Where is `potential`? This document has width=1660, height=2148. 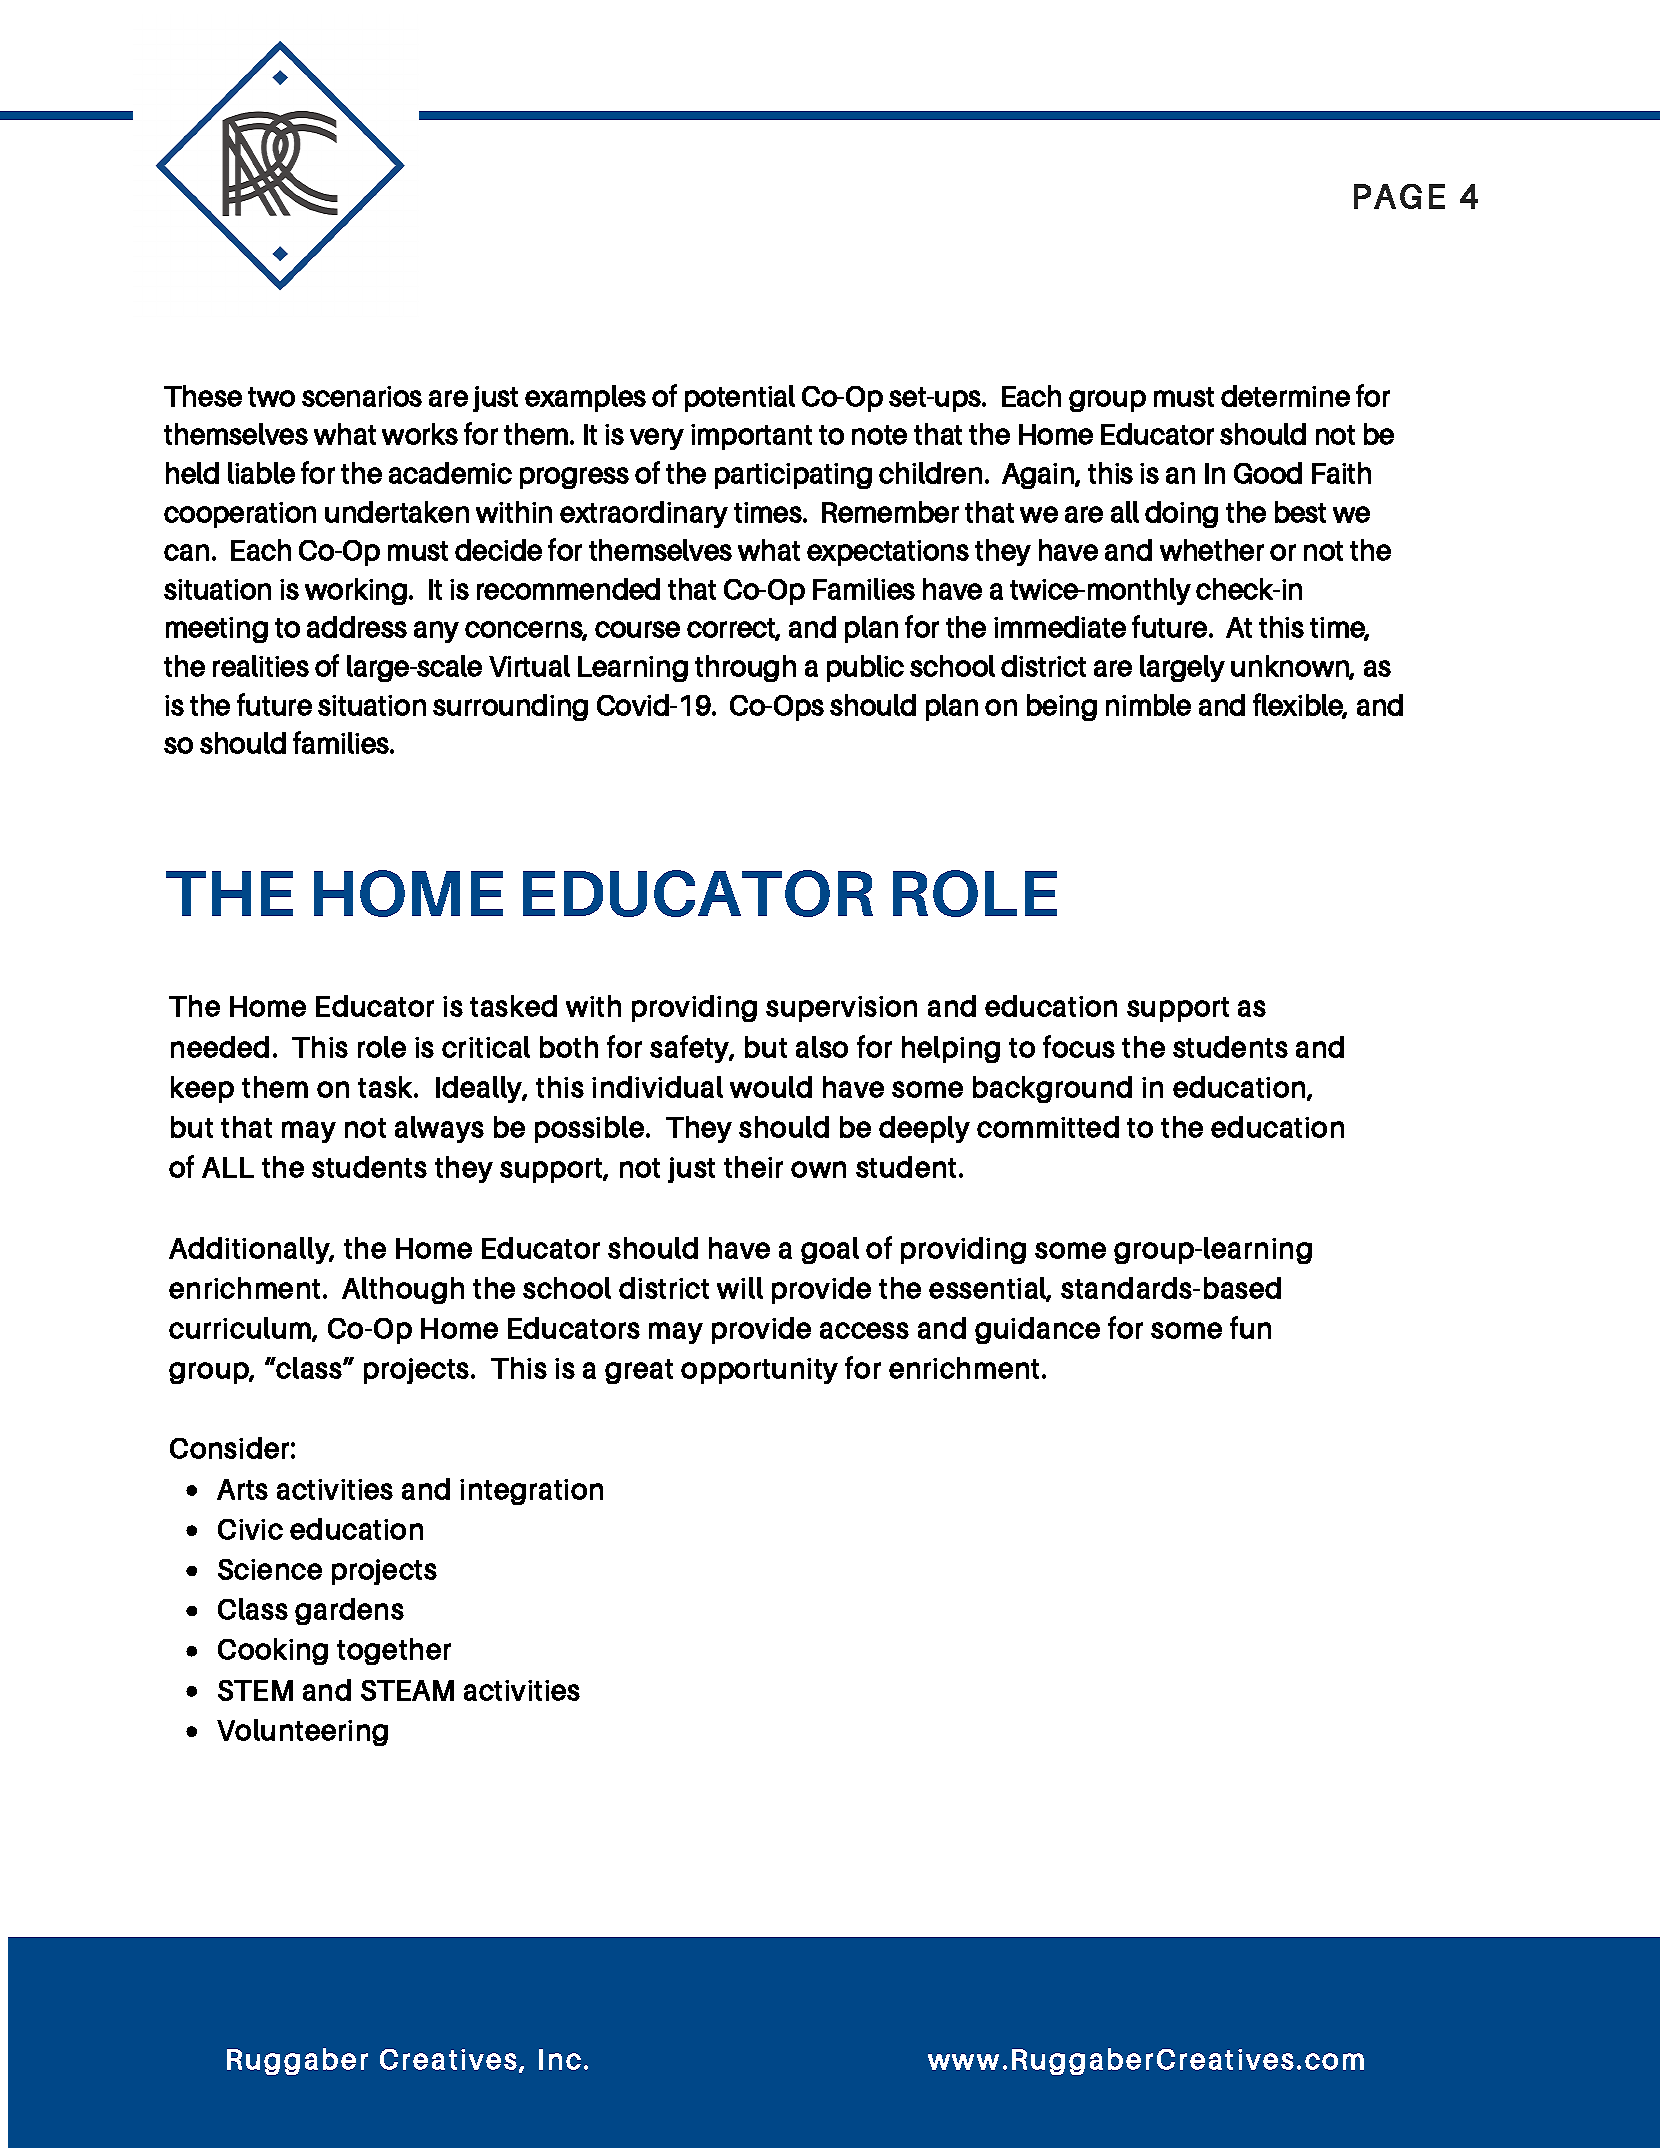
potential is located at coordinates (740, 398).
